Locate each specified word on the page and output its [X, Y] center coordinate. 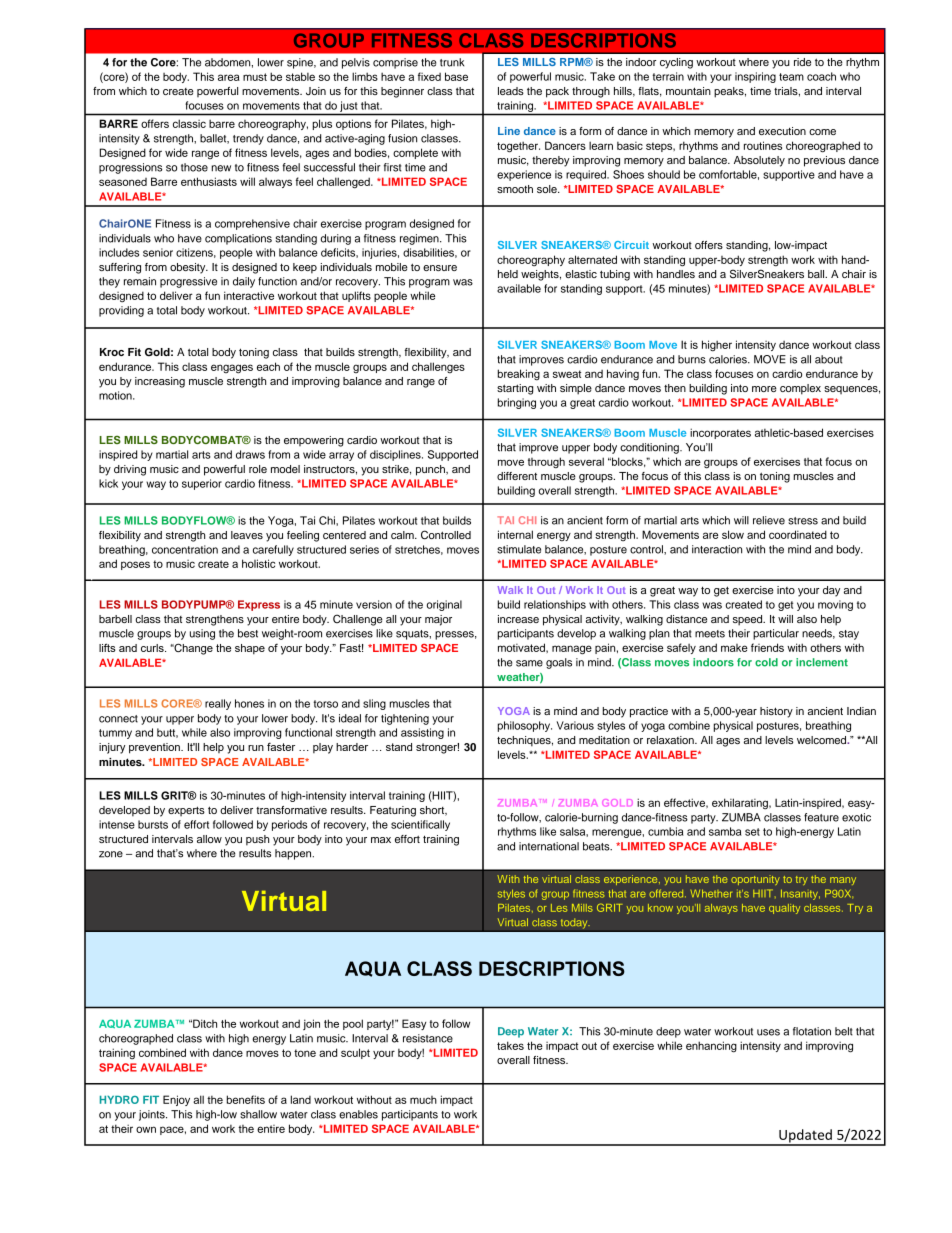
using [202, 634]
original [444, 605]
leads [511, 91]
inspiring [755, 77]
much [423, 1100]
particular [776, 634]
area [229, 77]
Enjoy [176, 1100]
